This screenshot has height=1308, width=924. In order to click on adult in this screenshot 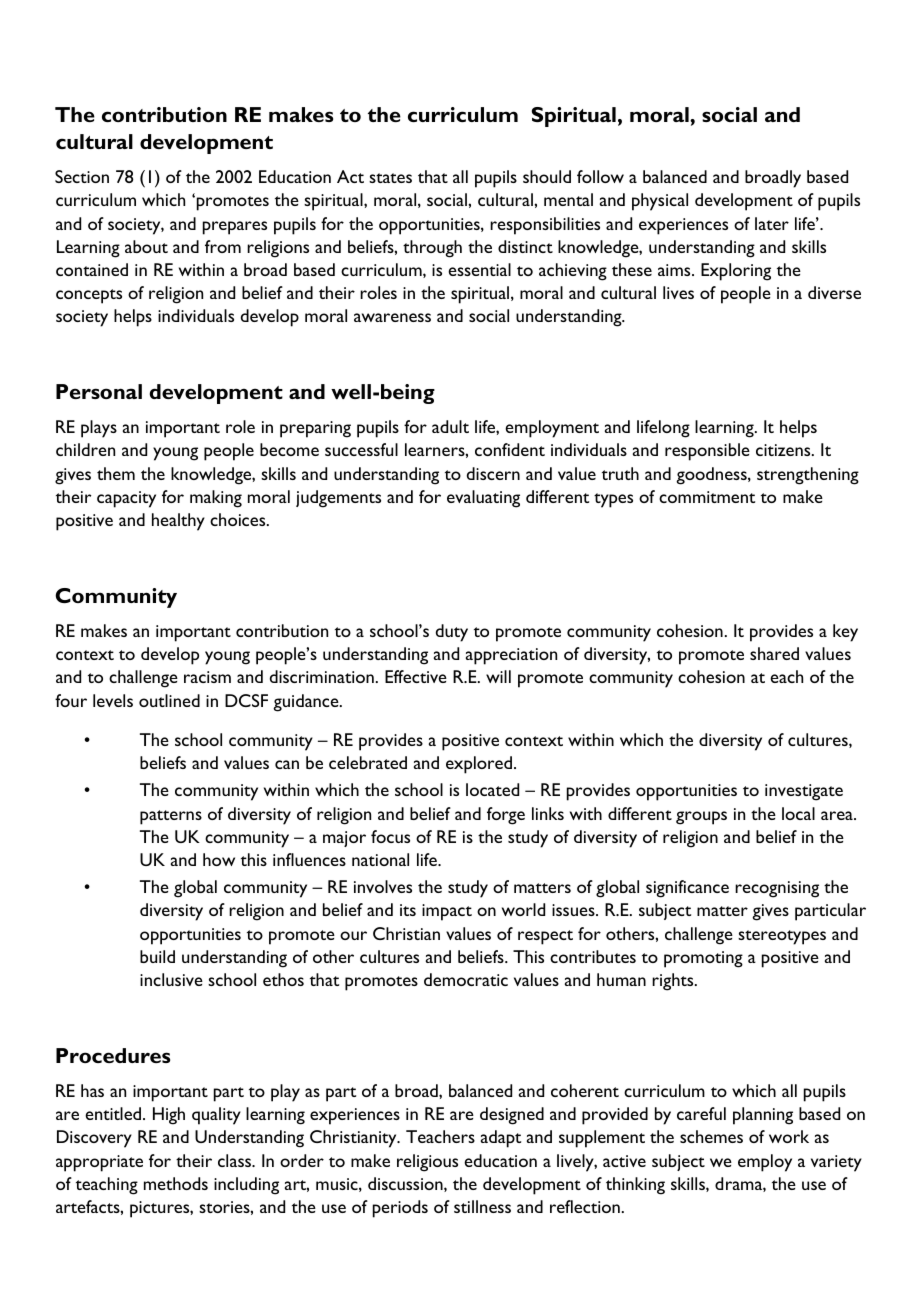, I will do `click(450, 426)`.
